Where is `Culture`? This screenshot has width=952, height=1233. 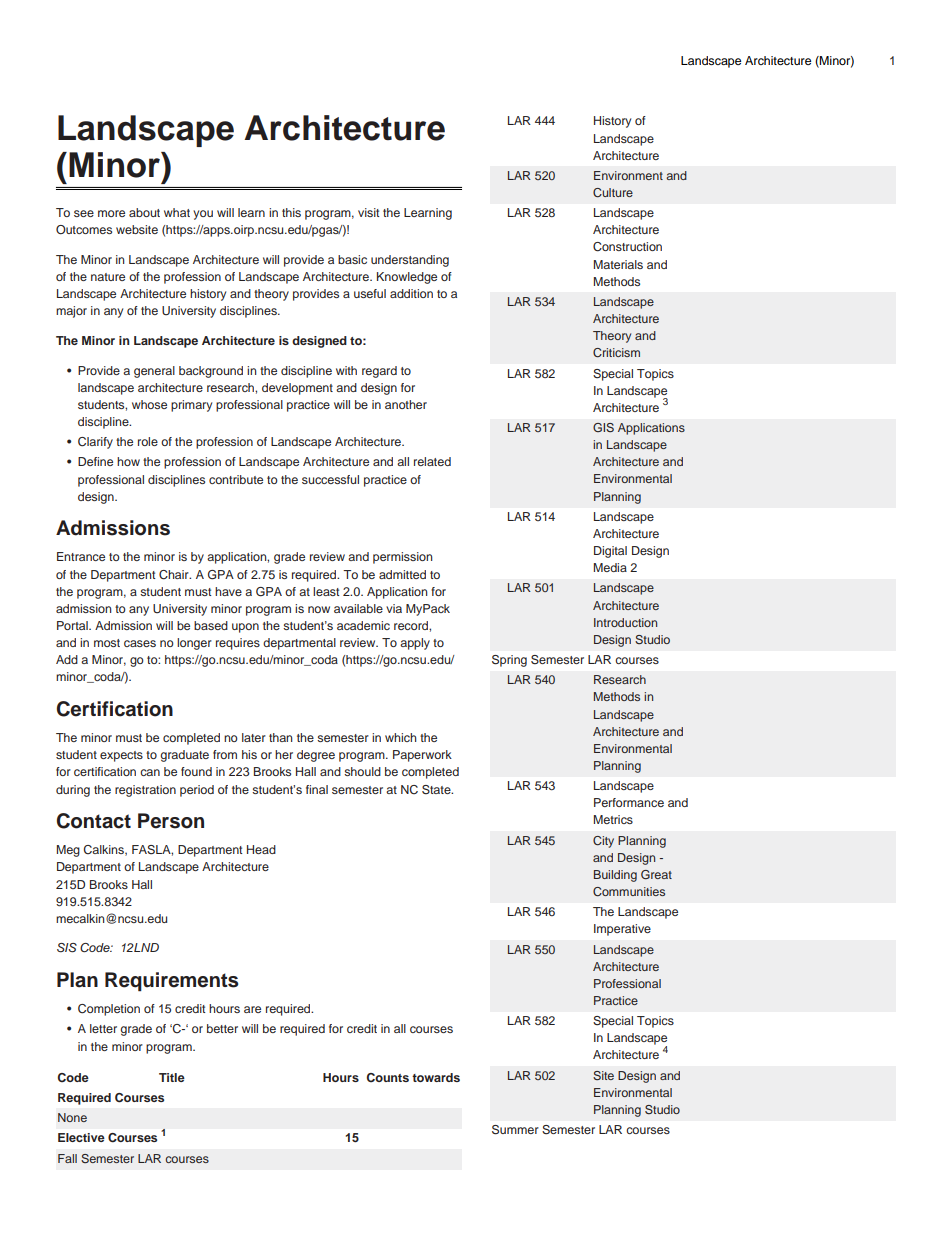 Culture is located at coordinates (613, 192).
